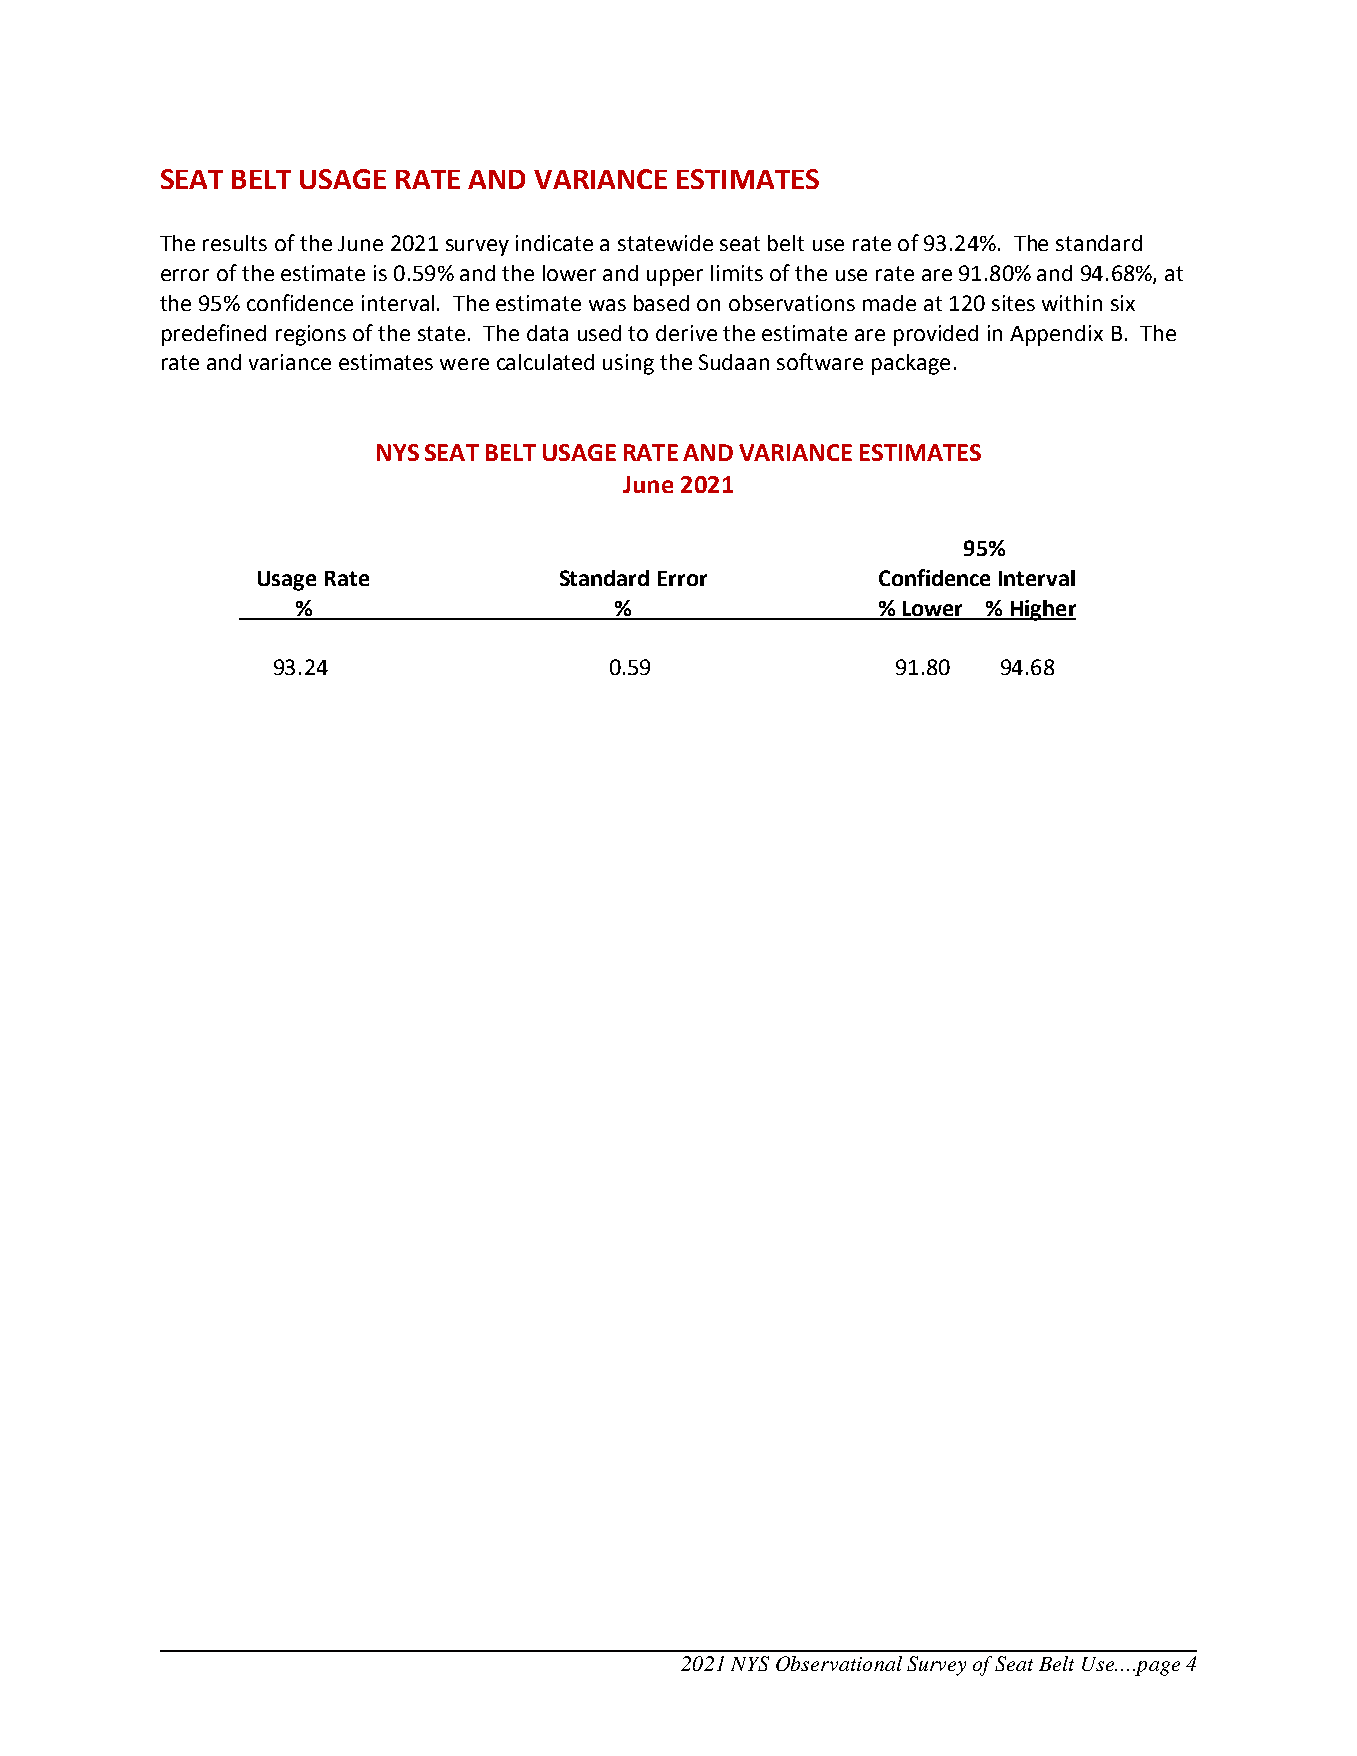  I want to click on using, so click(628, 364).
